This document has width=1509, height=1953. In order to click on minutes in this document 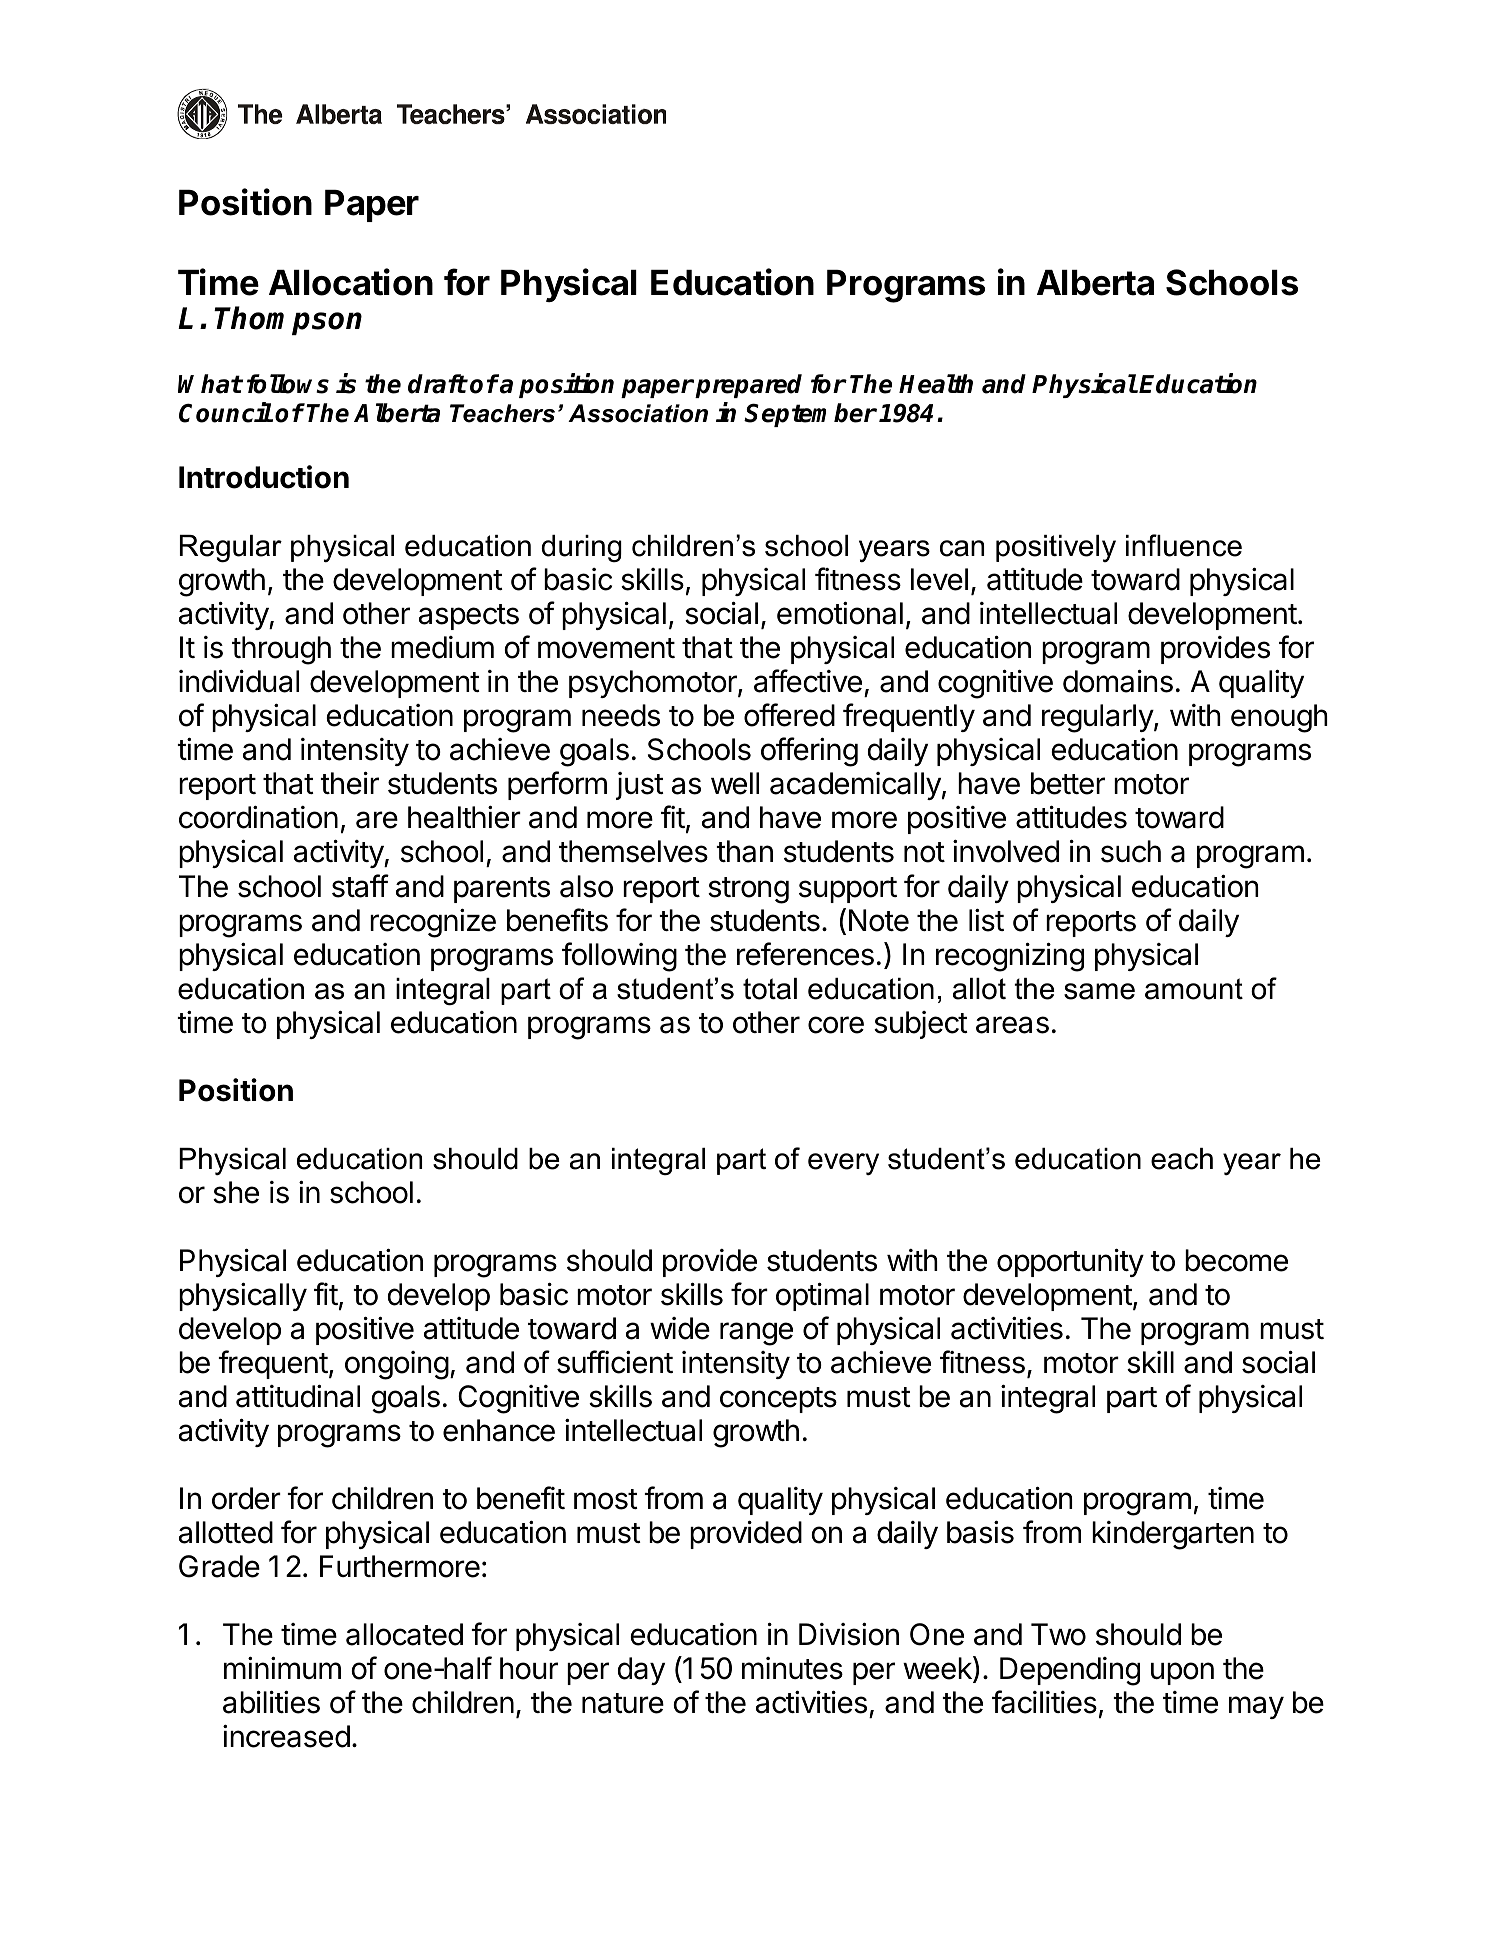, I will do `click(792, 1668)`.
